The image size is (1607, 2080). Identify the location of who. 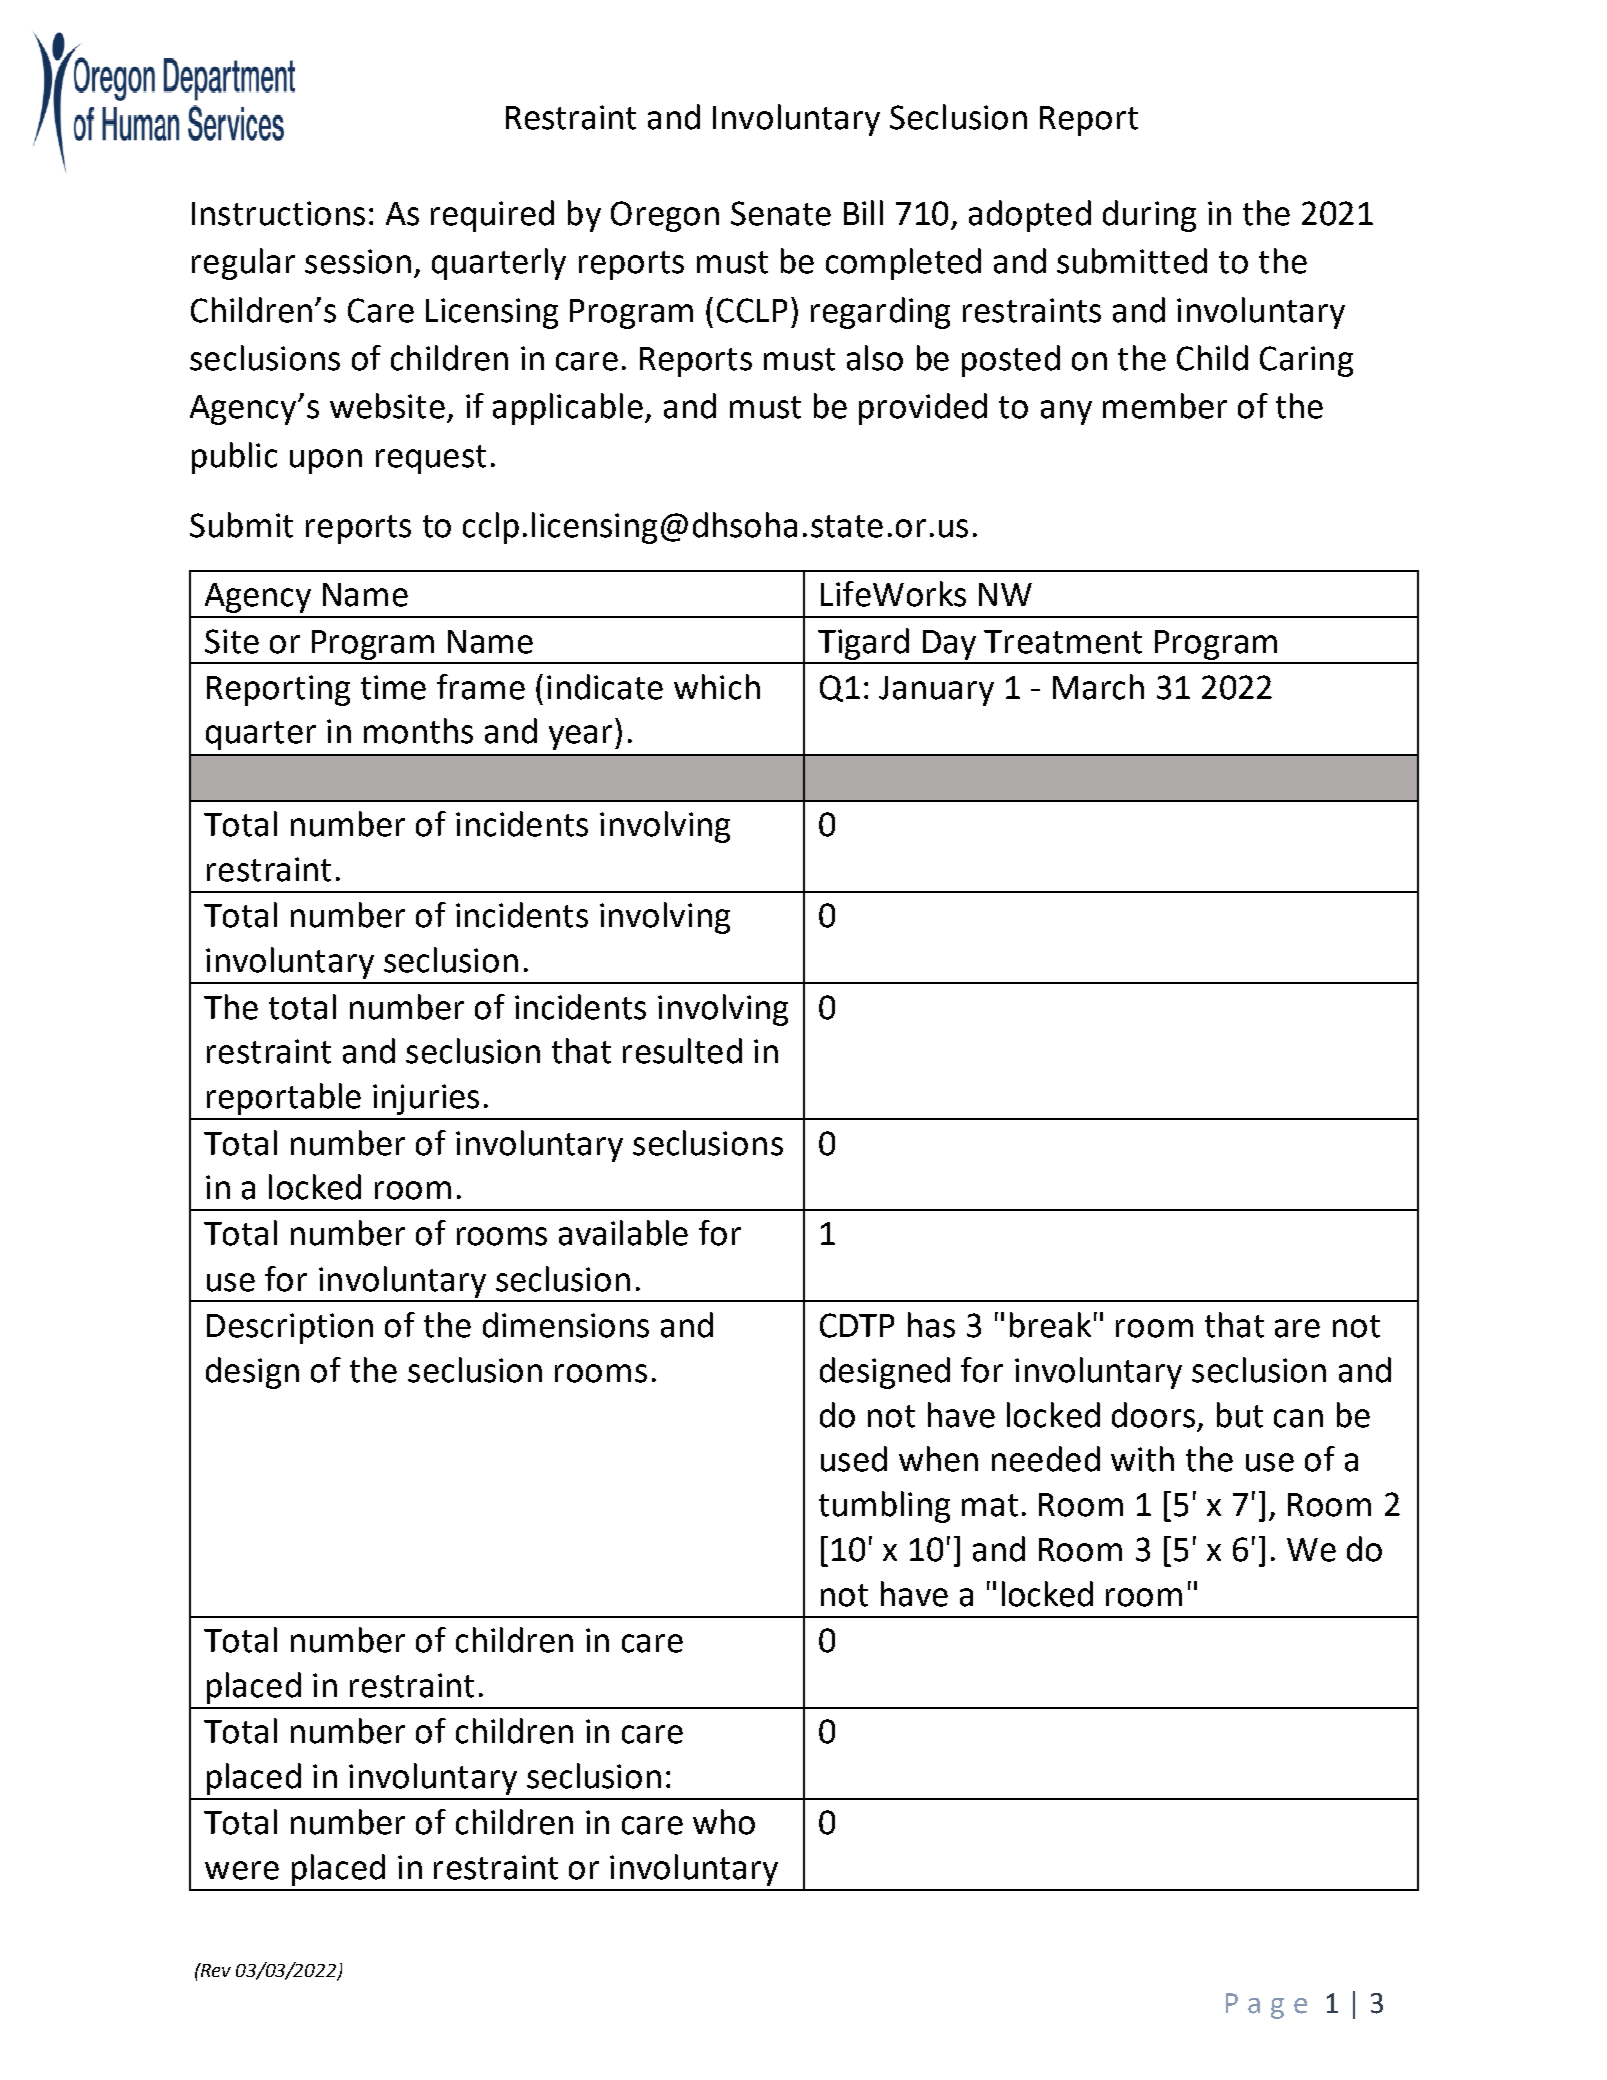
(724, 1822).
